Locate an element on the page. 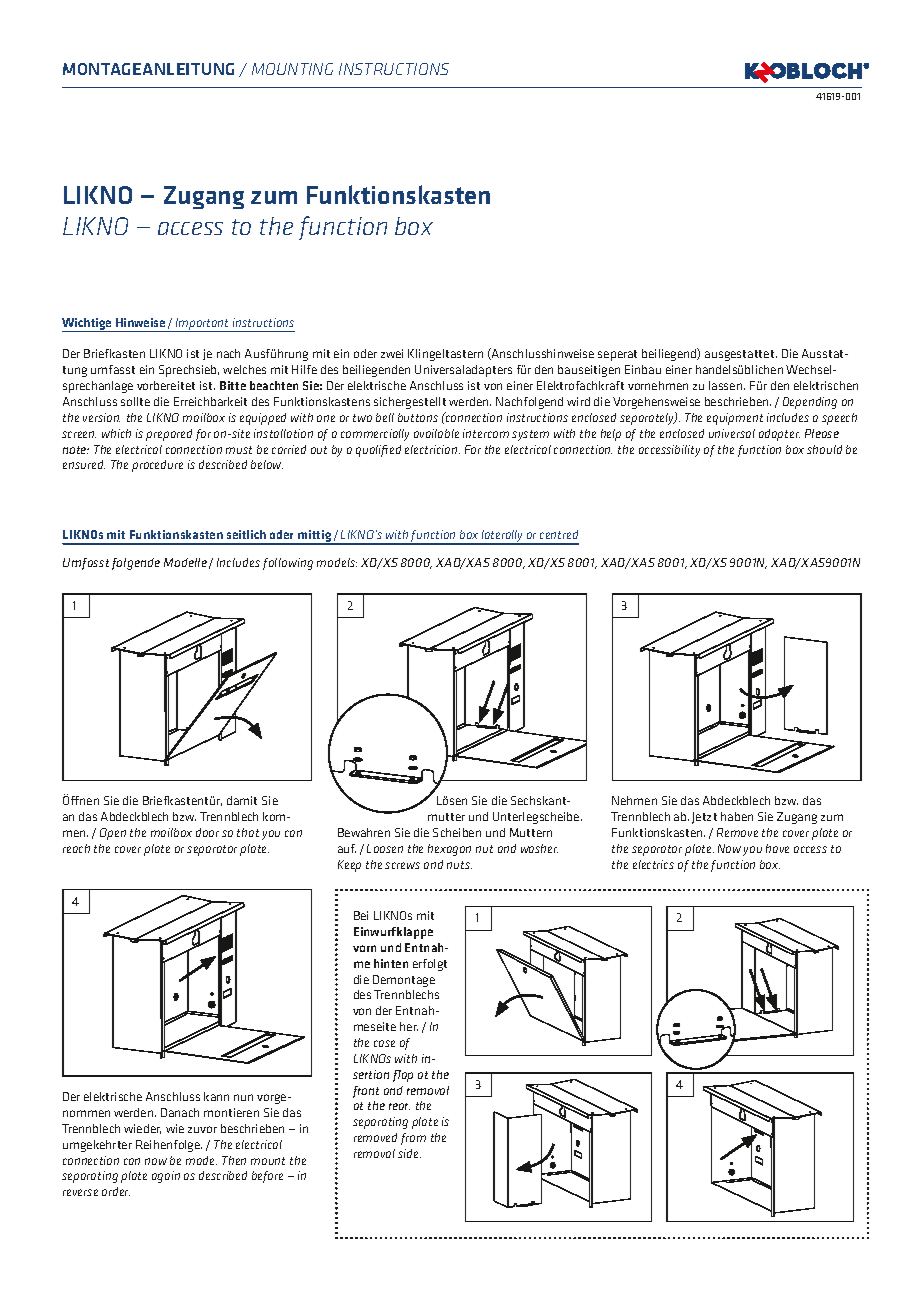  haben is located at coordinates (737, 816).
